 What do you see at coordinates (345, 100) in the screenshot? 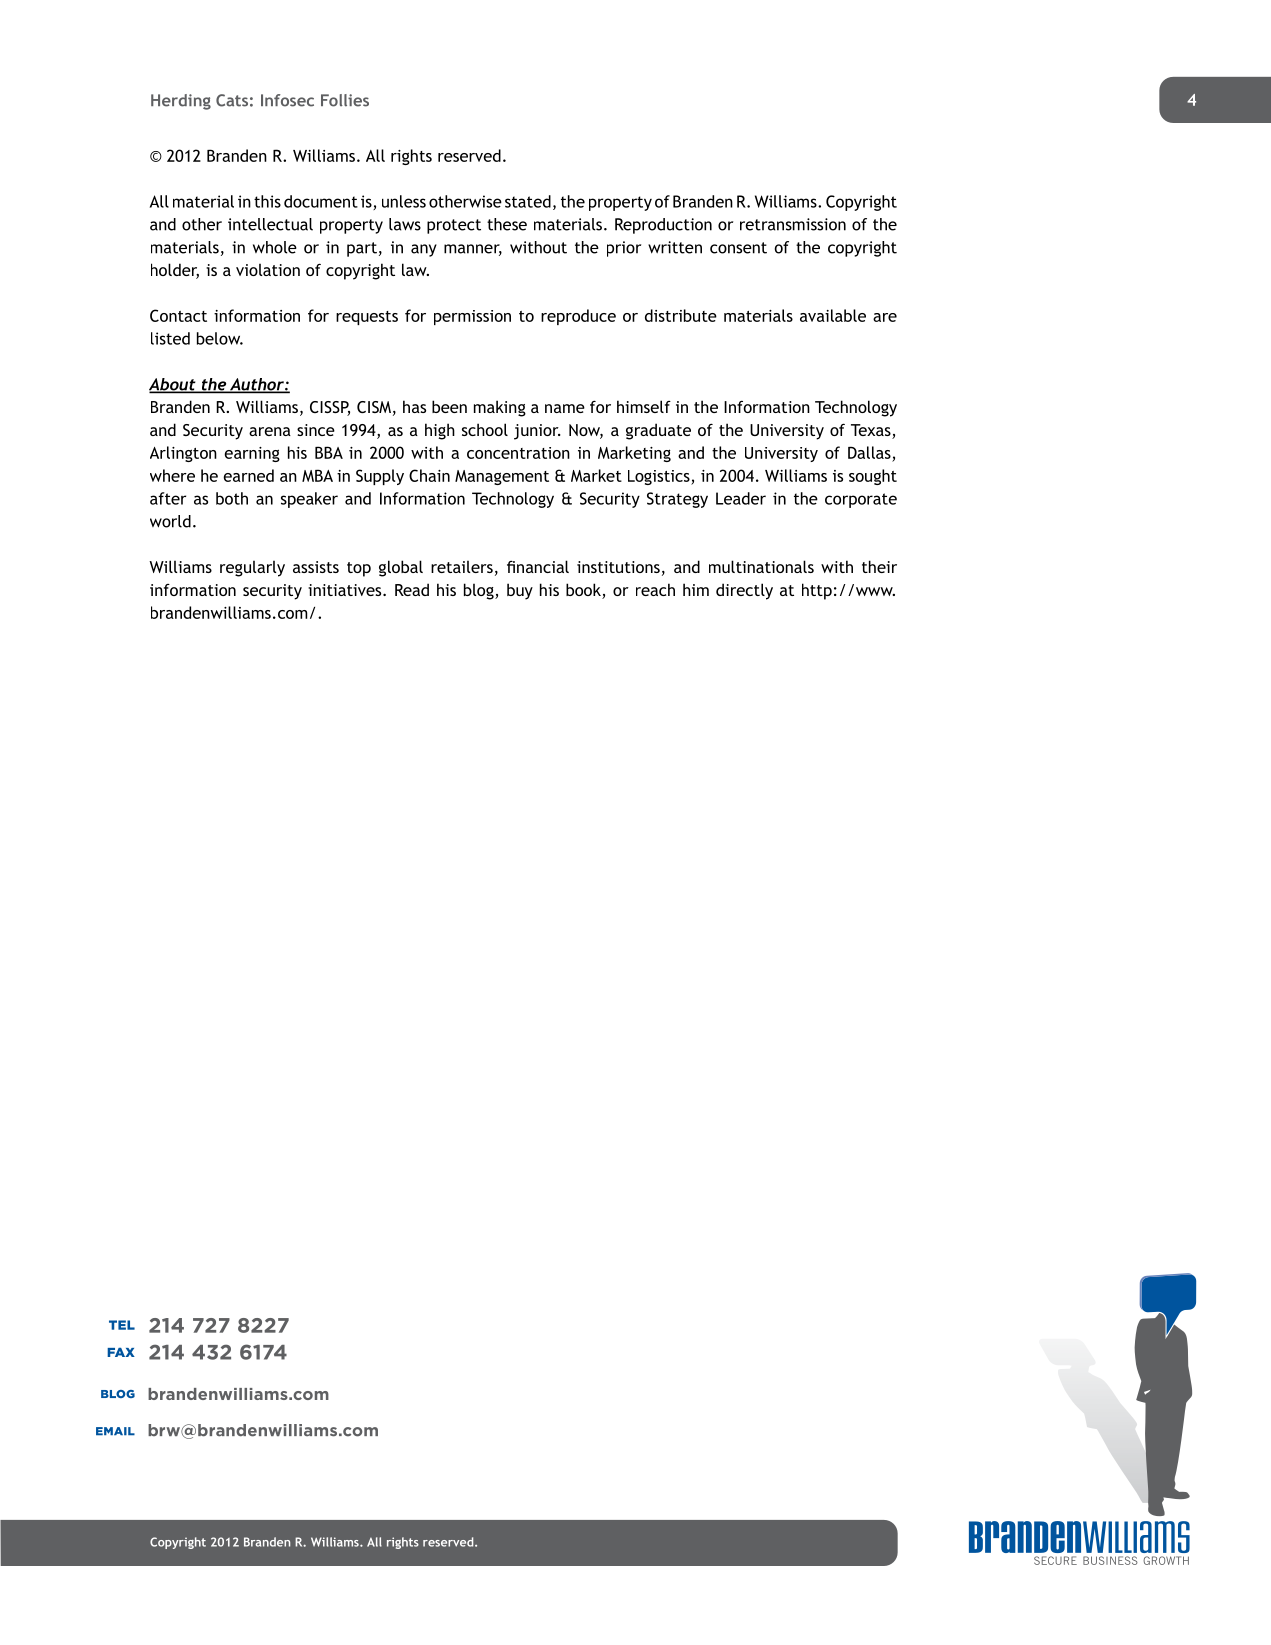
I see `Follies` at bounding box center [345, 100].
